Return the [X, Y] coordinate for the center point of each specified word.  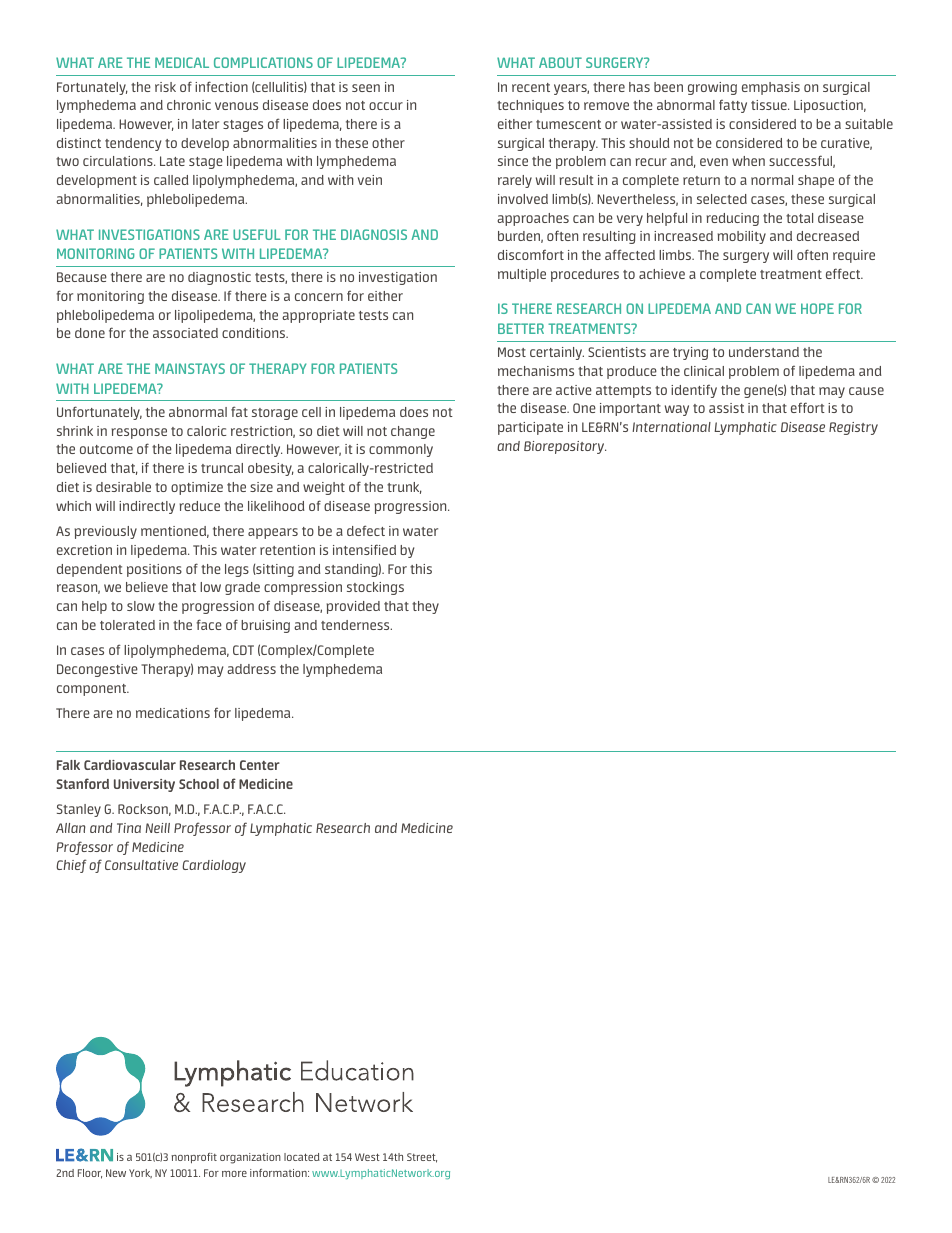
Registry [853, 428]
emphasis [771, 88]
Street [422, 1158]
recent [531, 87]
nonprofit [194, 1158]
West [367, 1157]
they [425, 607]
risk [165, 87]
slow [141, 606]
